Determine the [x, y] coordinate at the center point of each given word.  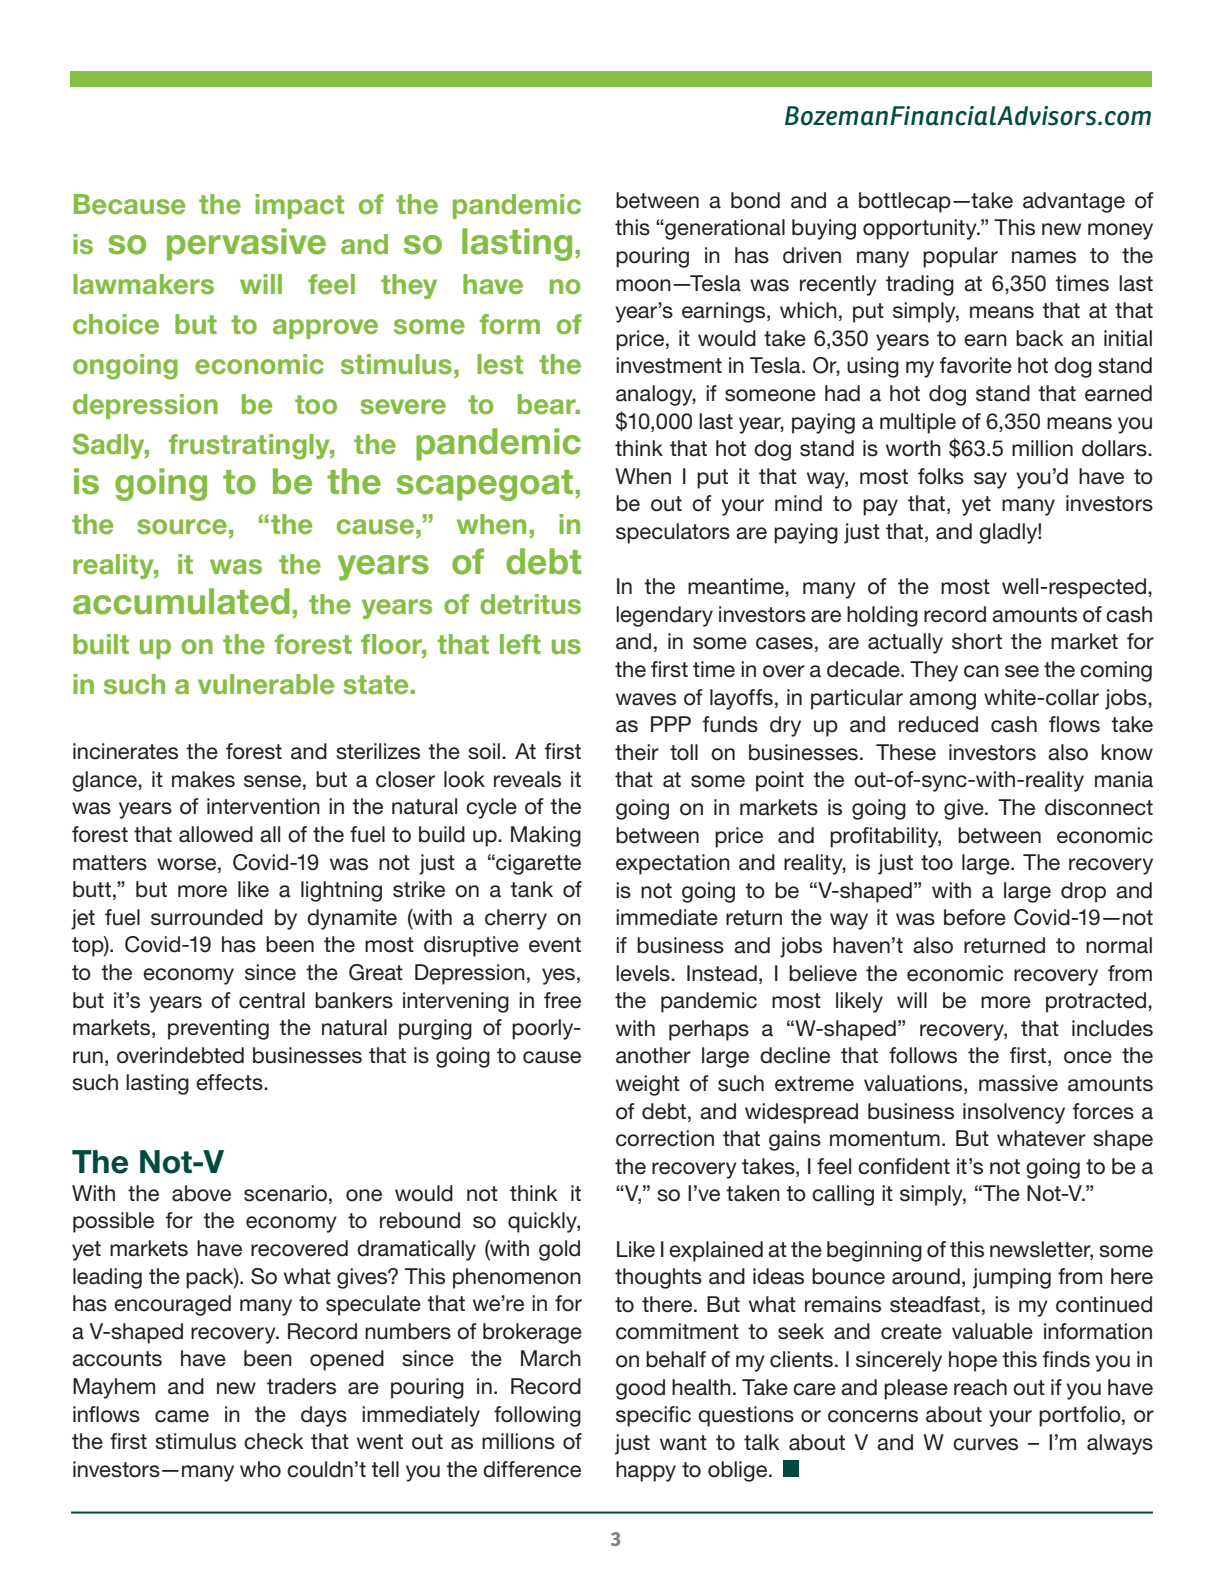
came [182, 1416]
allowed [216, 834]
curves [985, 1444]
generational [724, 229]
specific [653, 1416]
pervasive [246, 244]
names [1044, 257]
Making [546, 836]
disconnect [1099, 807]
